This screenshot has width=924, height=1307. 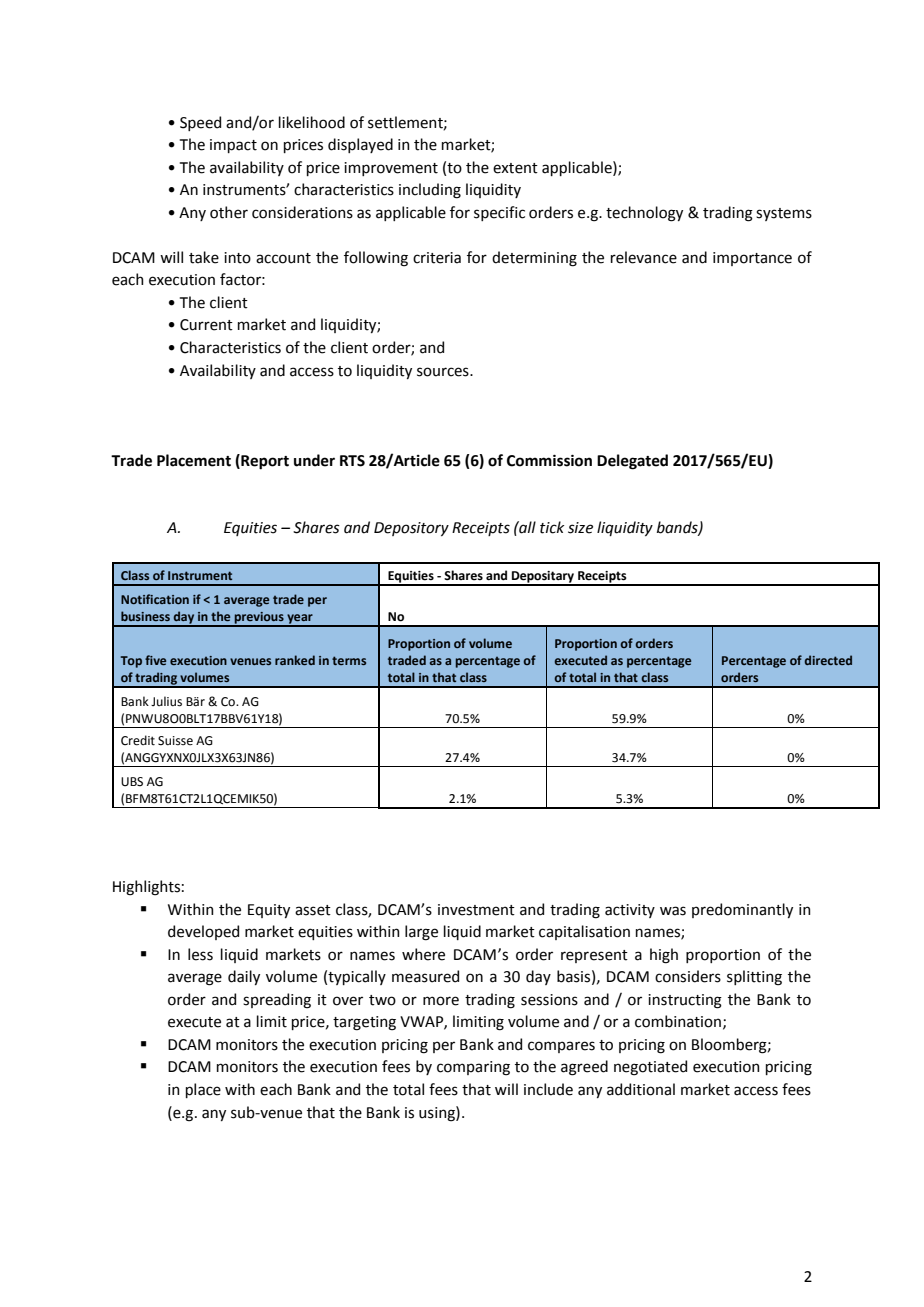 I want to click on Commission, so click(x=549, y=461).
